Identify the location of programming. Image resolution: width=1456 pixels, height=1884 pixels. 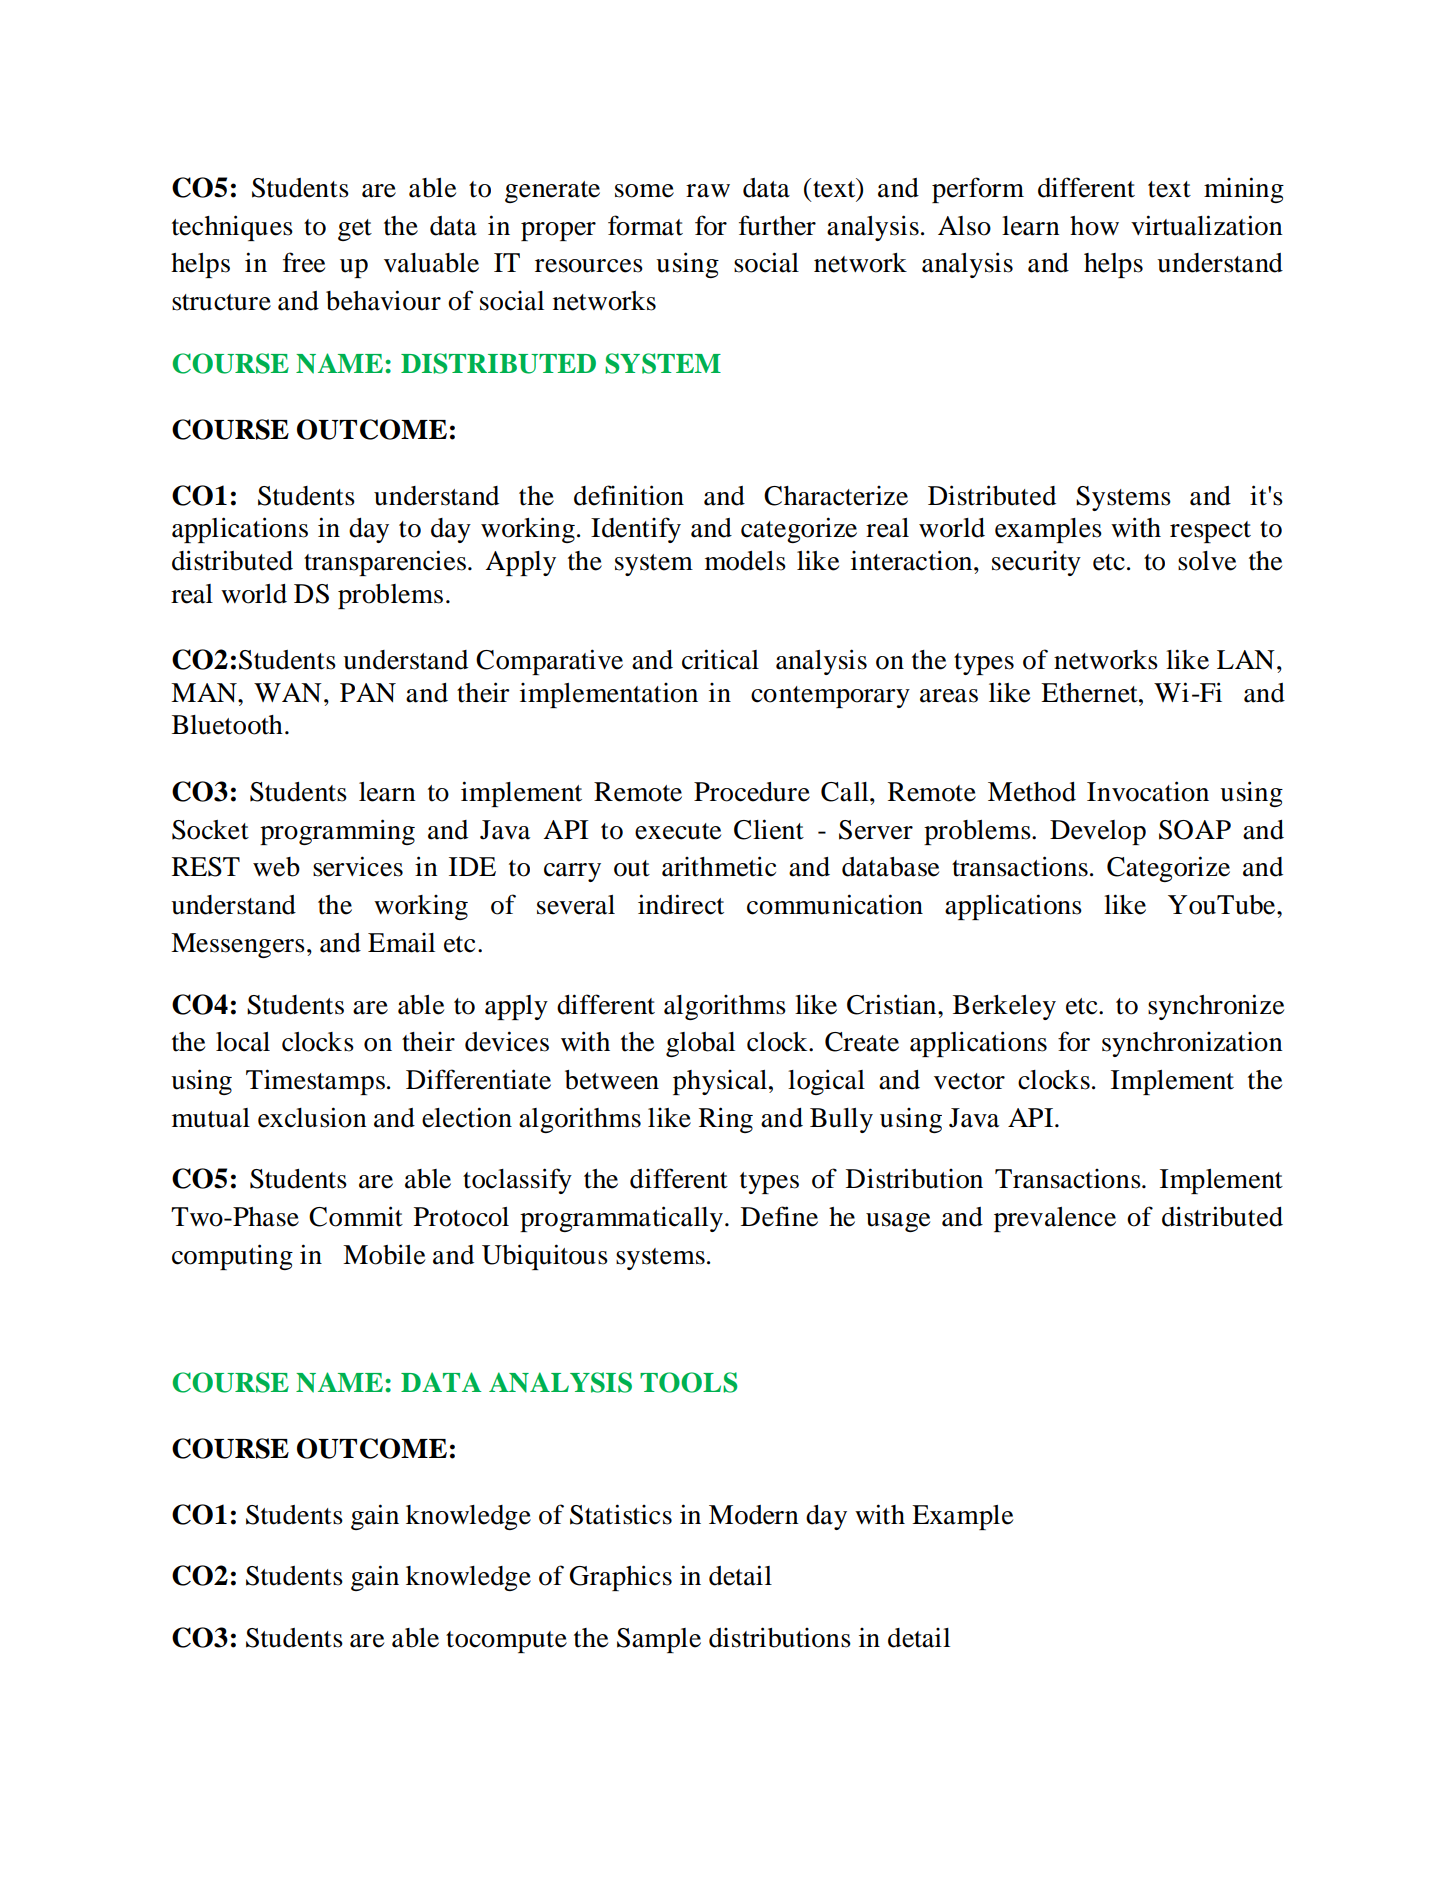
(337, 832).
